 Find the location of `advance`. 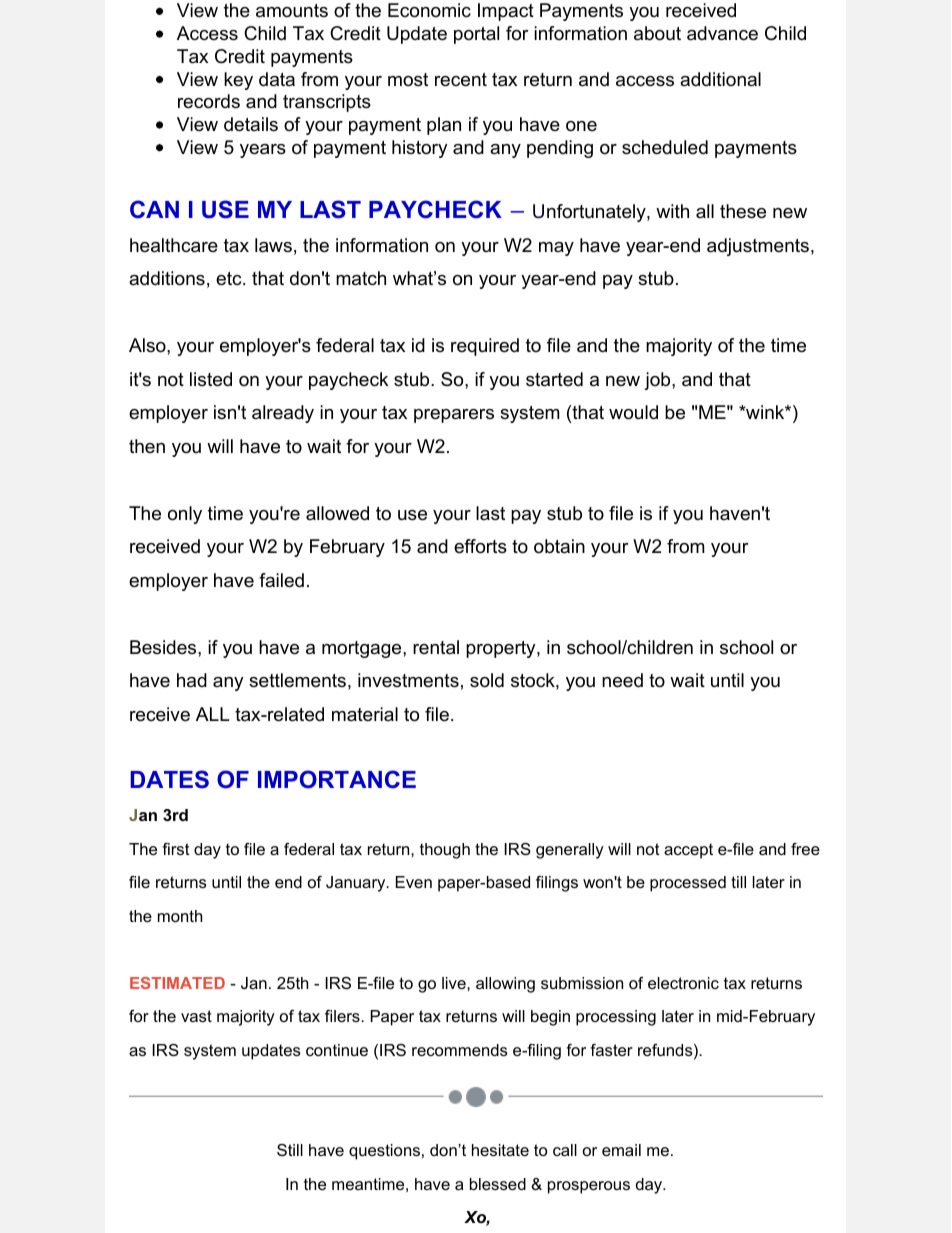

advance is located at coordinates (722, 33).
